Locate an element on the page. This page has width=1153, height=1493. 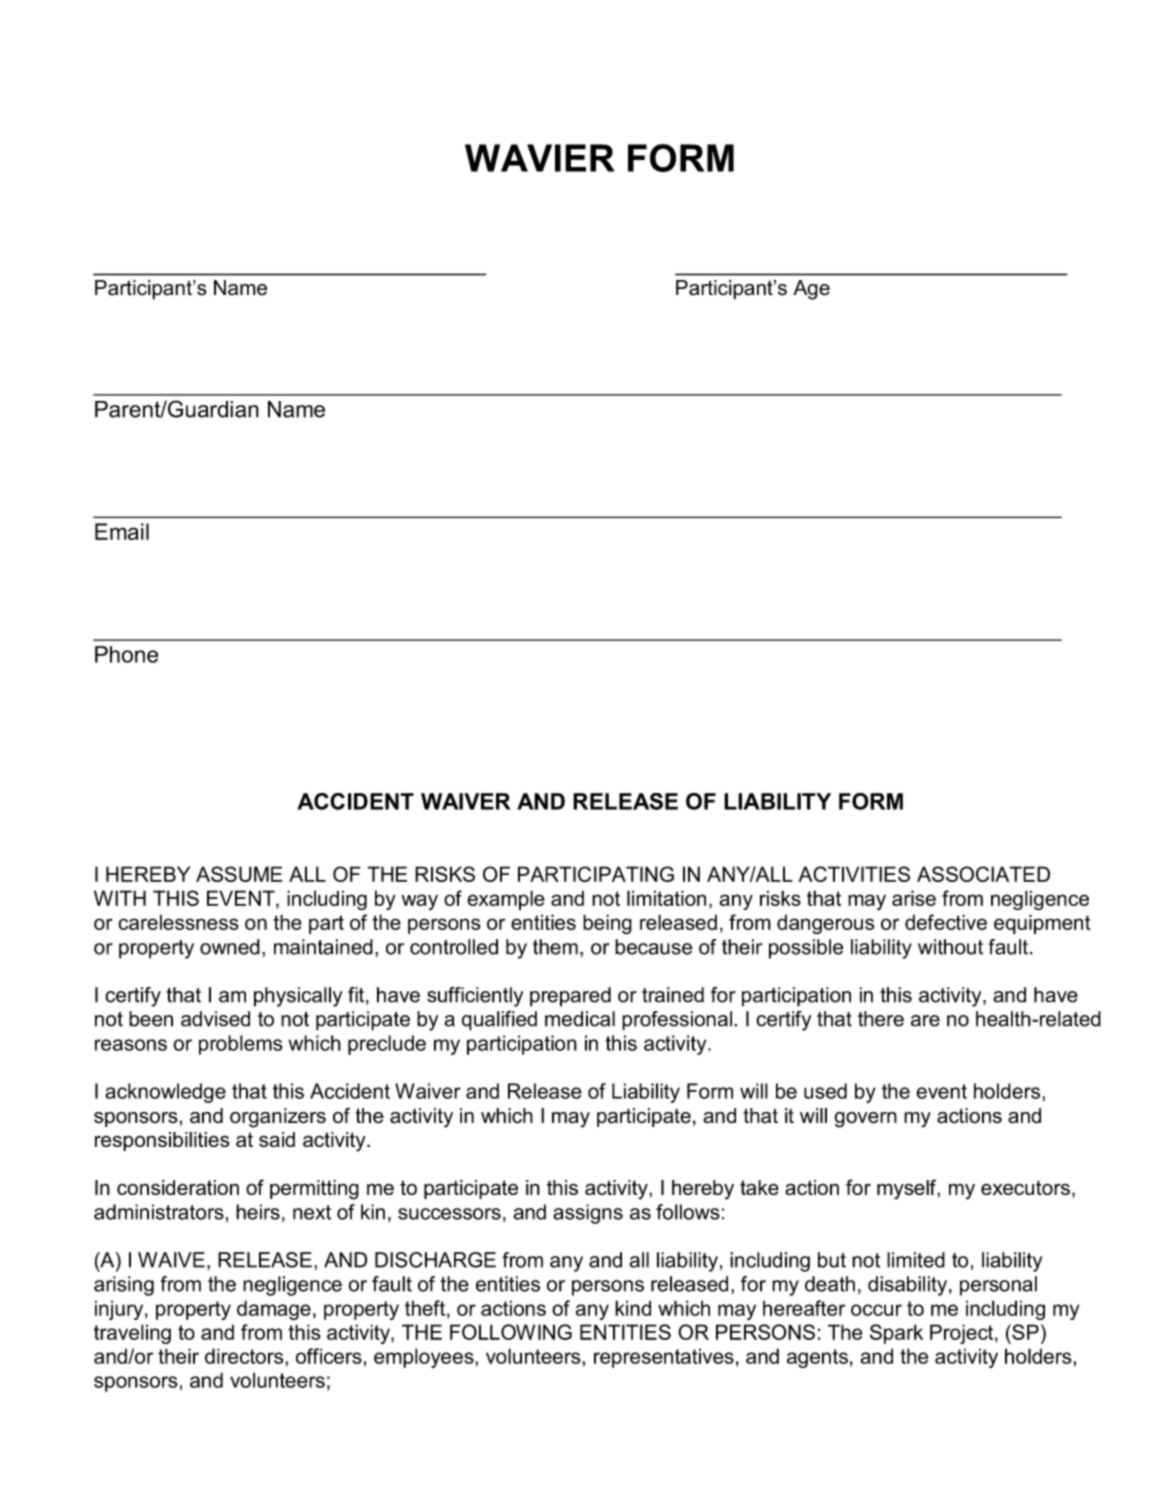
medical is located at coordinates (580, 1019).
